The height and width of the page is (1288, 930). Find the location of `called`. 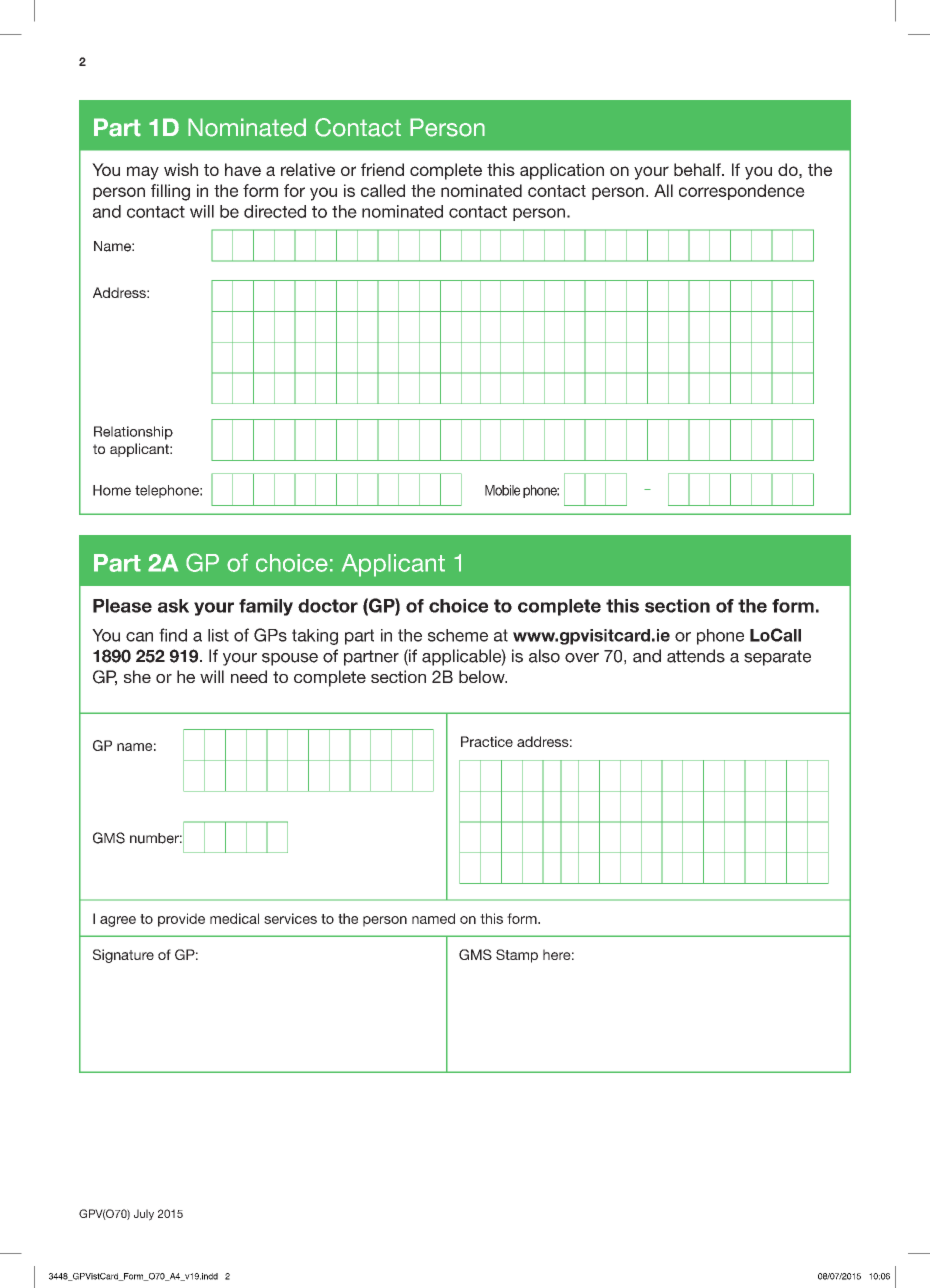

called is located at coordinates (383, 190).
